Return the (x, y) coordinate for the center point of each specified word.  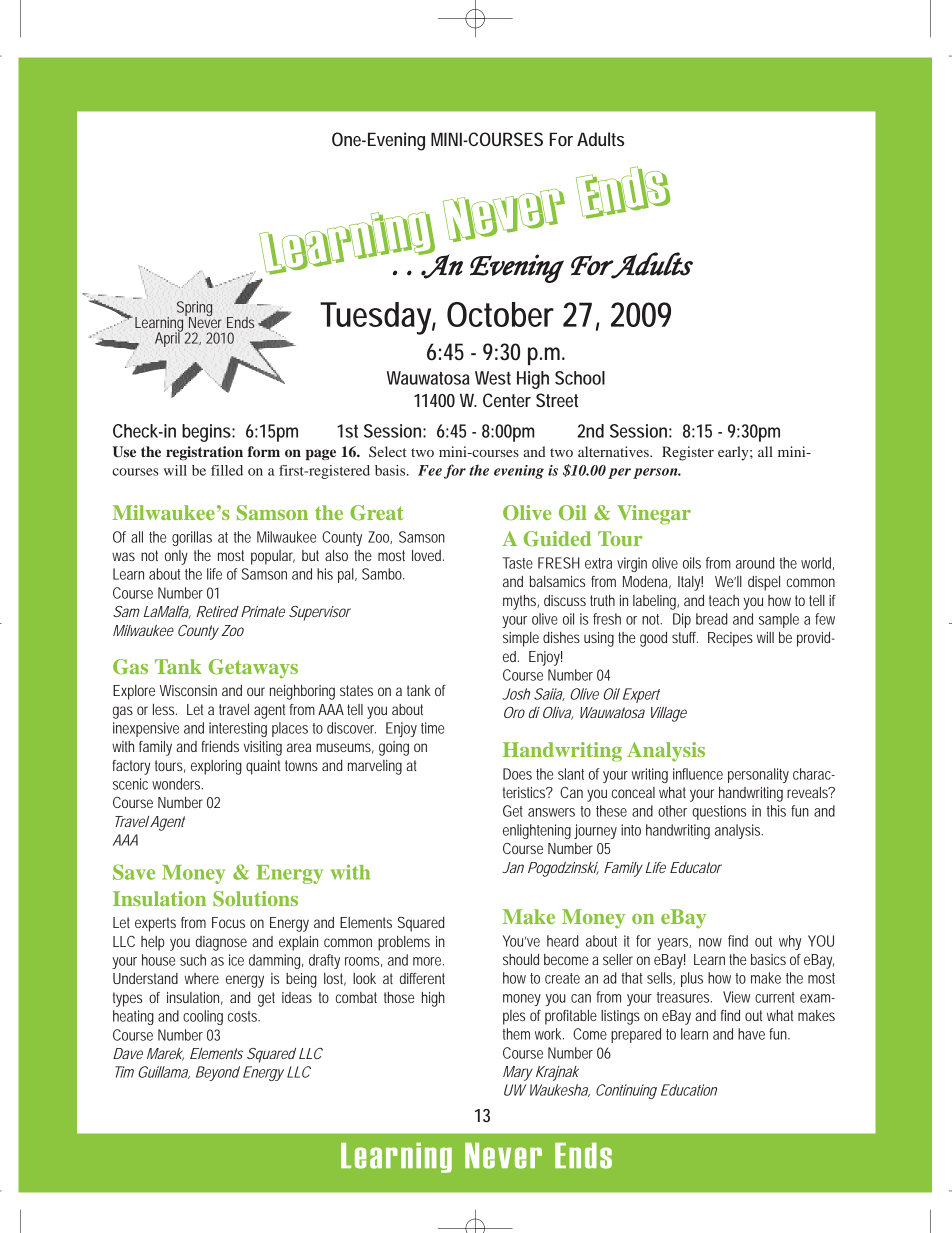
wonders (177, 784)
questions (719, 812)
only (176, 557)
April (168, 338)
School (580, 378)
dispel (764, 583)
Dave (128, 1053)
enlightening (537, 831)
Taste (518, 563)
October (500, 314)
